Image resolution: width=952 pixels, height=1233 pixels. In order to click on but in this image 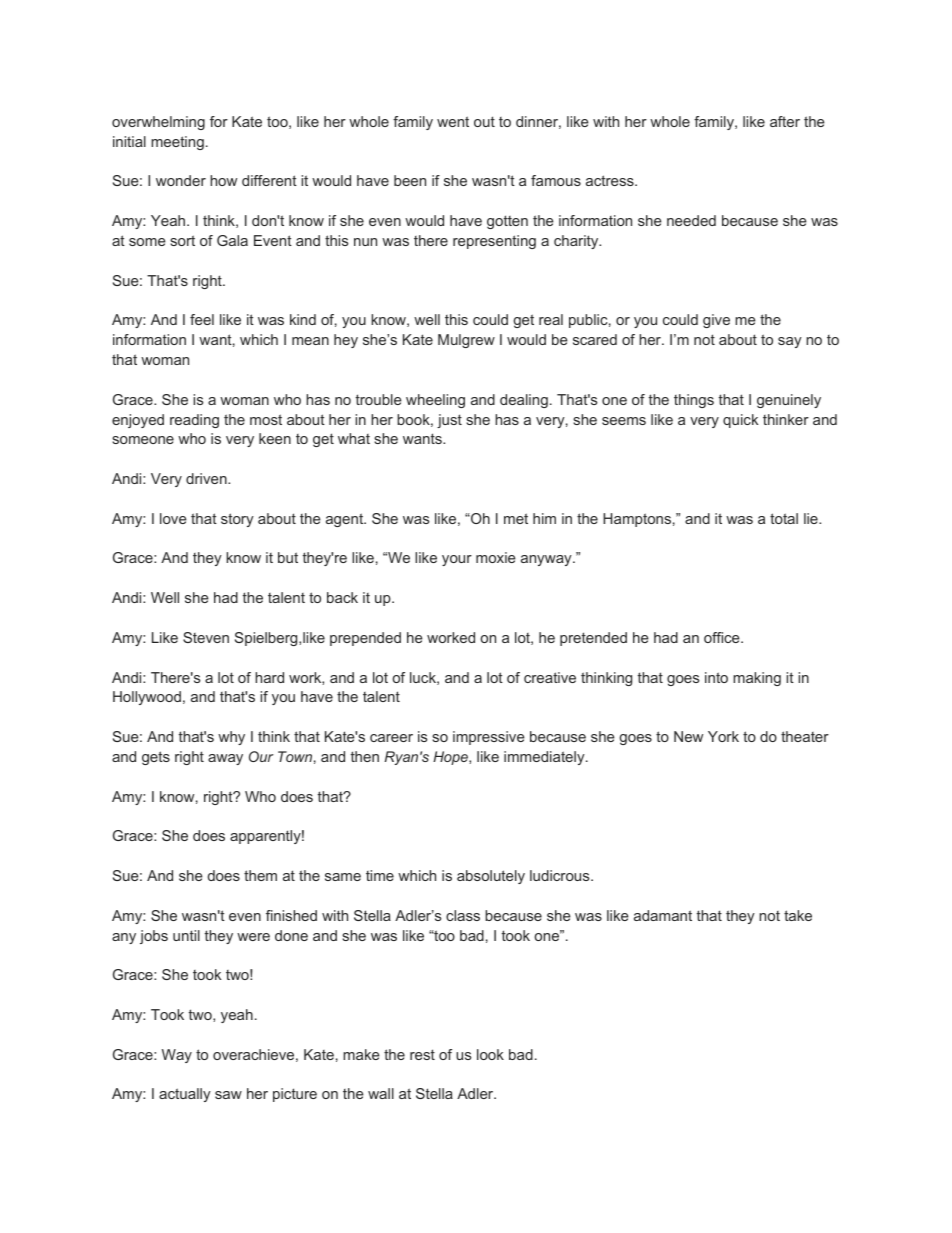, I will do `click(288, 557)`.
